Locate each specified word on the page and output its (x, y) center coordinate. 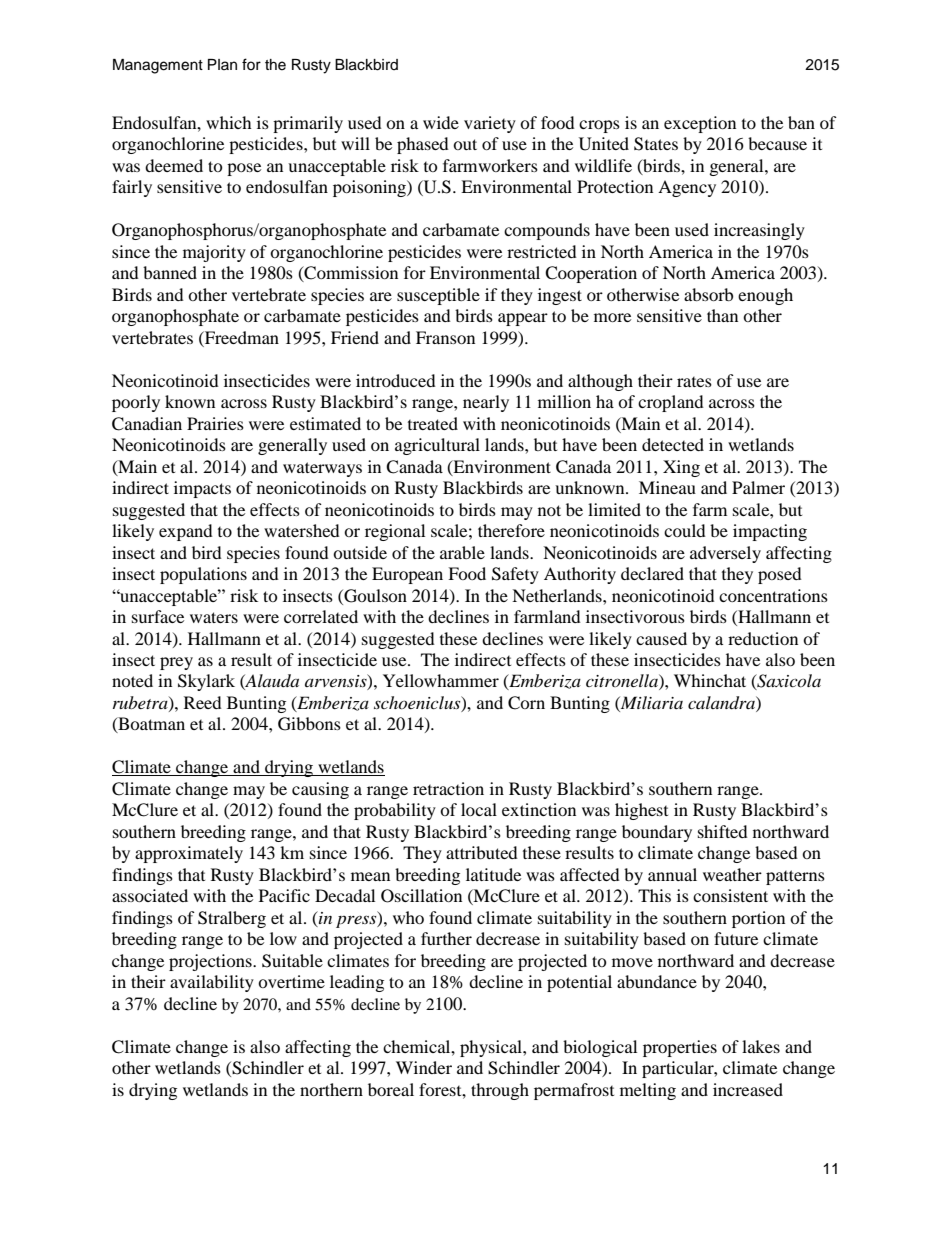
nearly (486, 403)
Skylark (206, 682)
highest (641, 811)
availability (212, 983)
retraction (448, 788)
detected (673, 444)
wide (441, 122)
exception (700, 124)
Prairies (215, 423)
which (229, 122)
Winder (424, 1067)
